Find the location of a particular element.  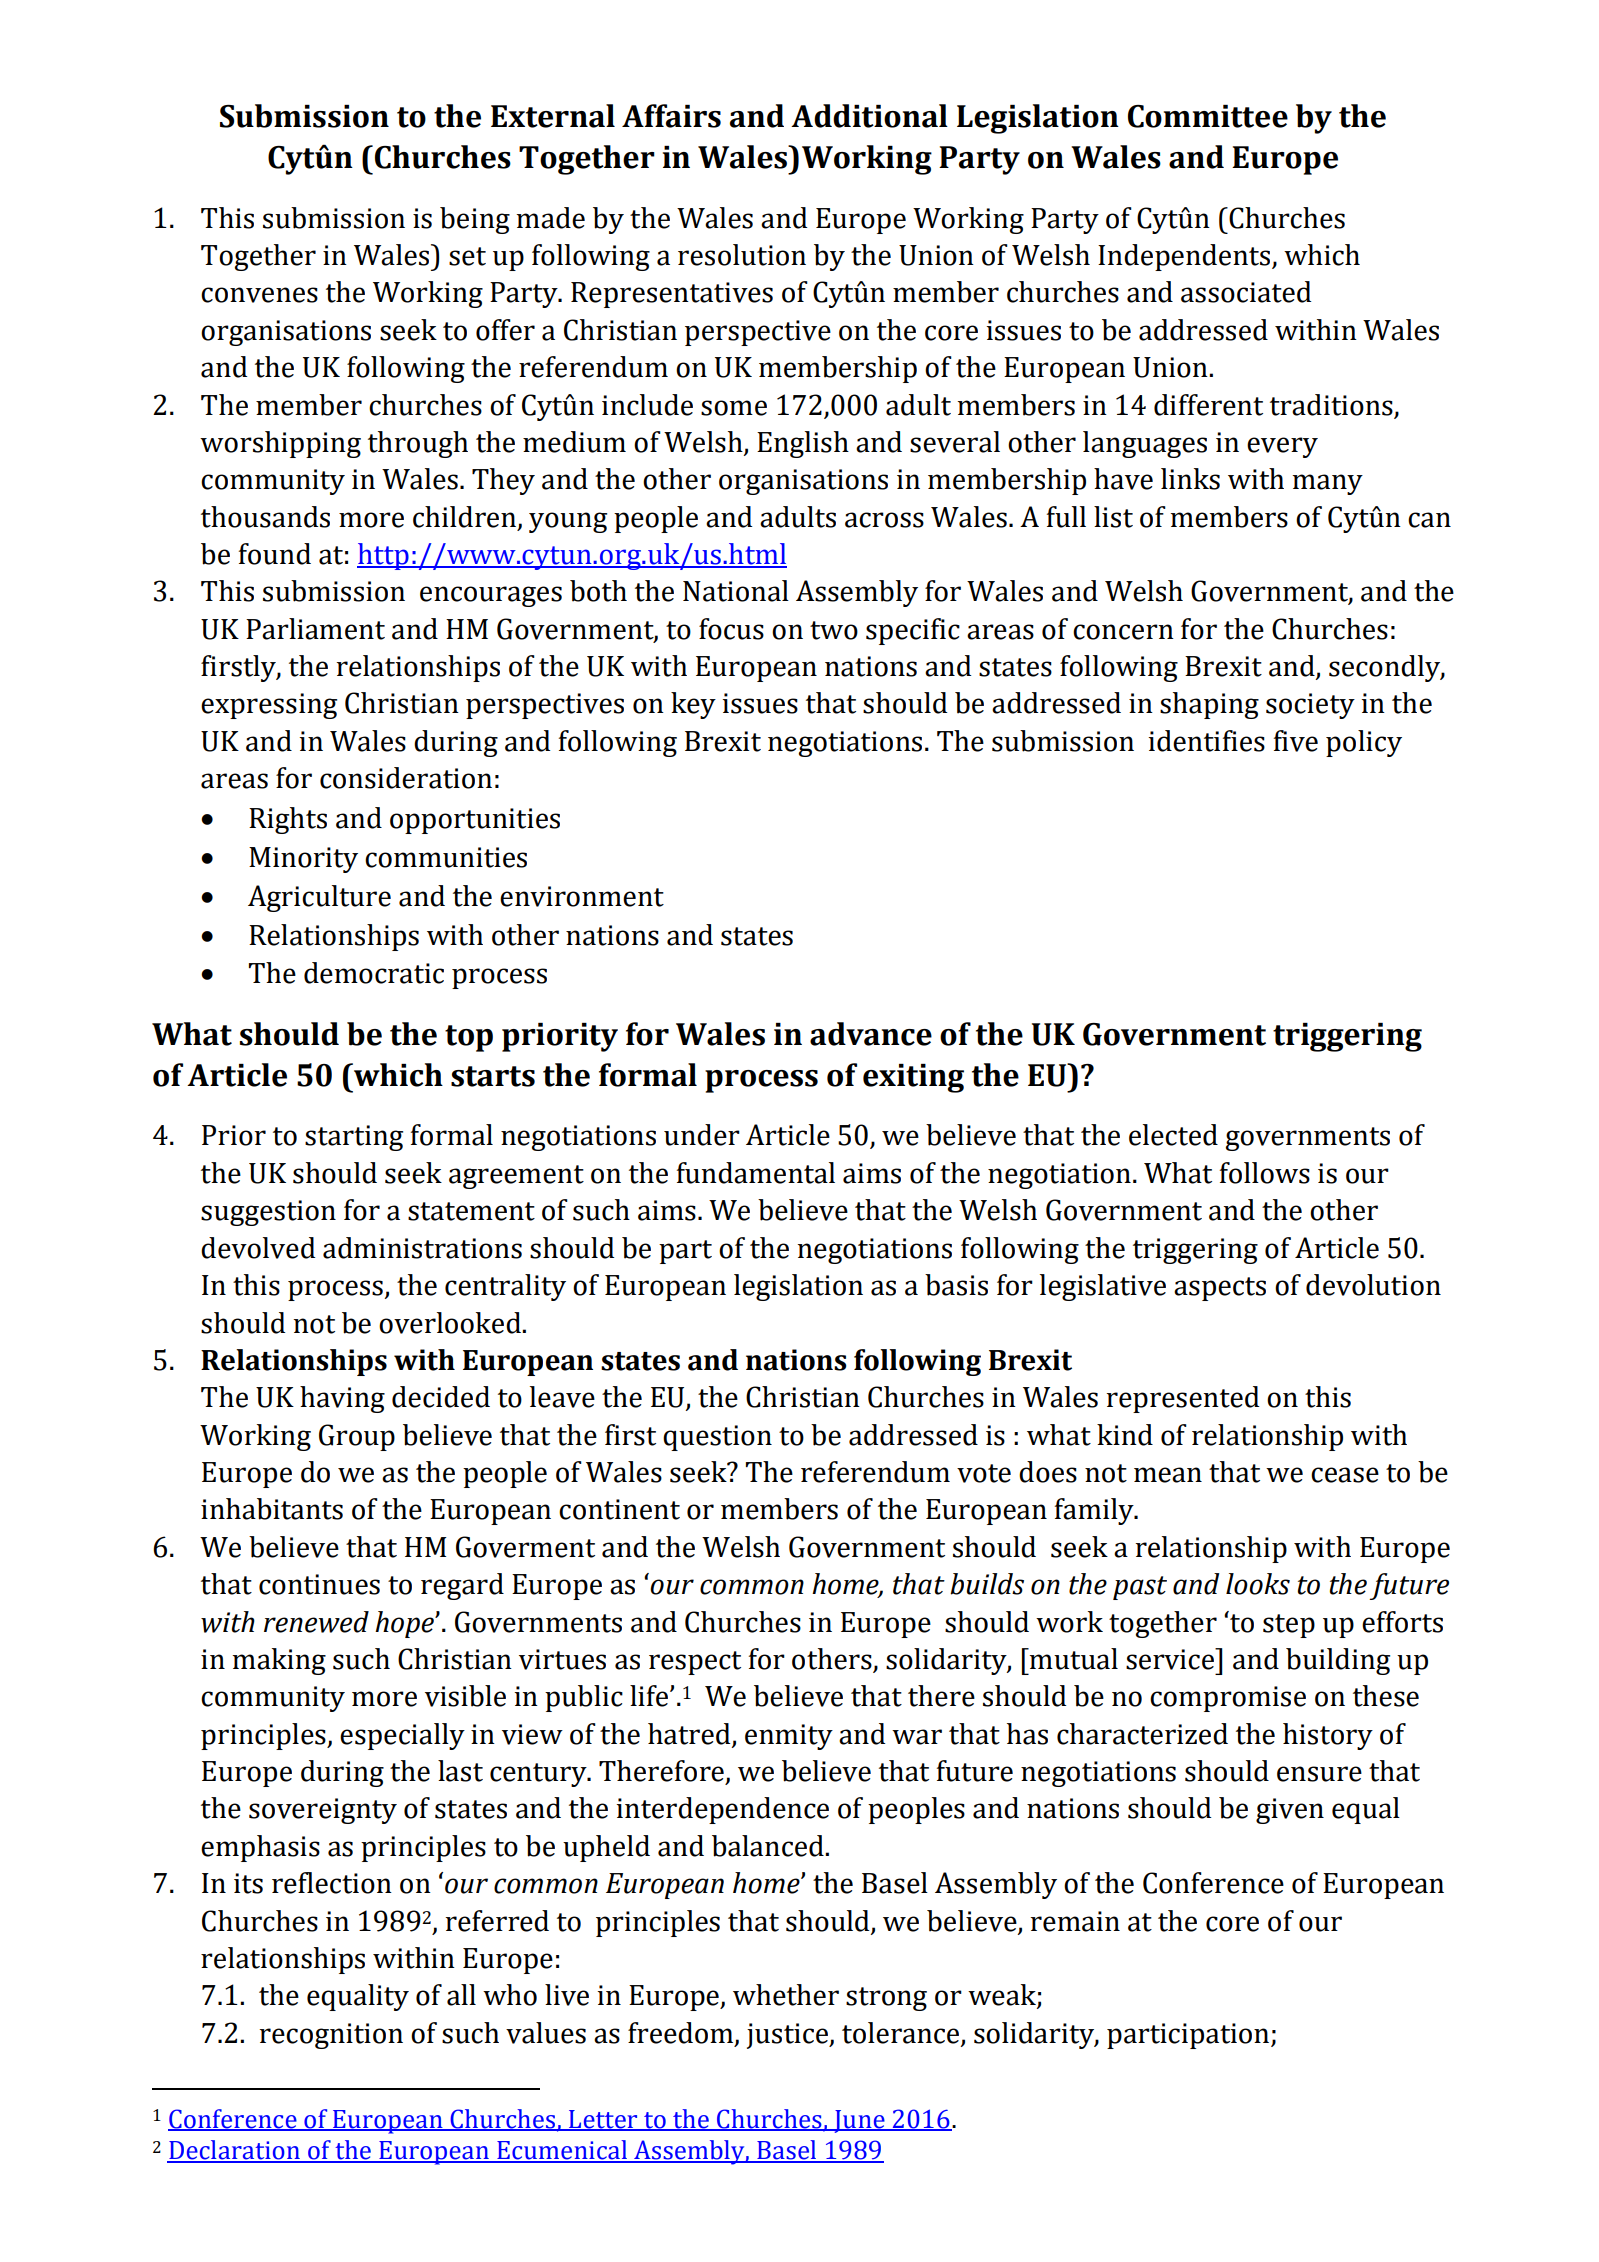

five is located at coordinates (1296, 741).
